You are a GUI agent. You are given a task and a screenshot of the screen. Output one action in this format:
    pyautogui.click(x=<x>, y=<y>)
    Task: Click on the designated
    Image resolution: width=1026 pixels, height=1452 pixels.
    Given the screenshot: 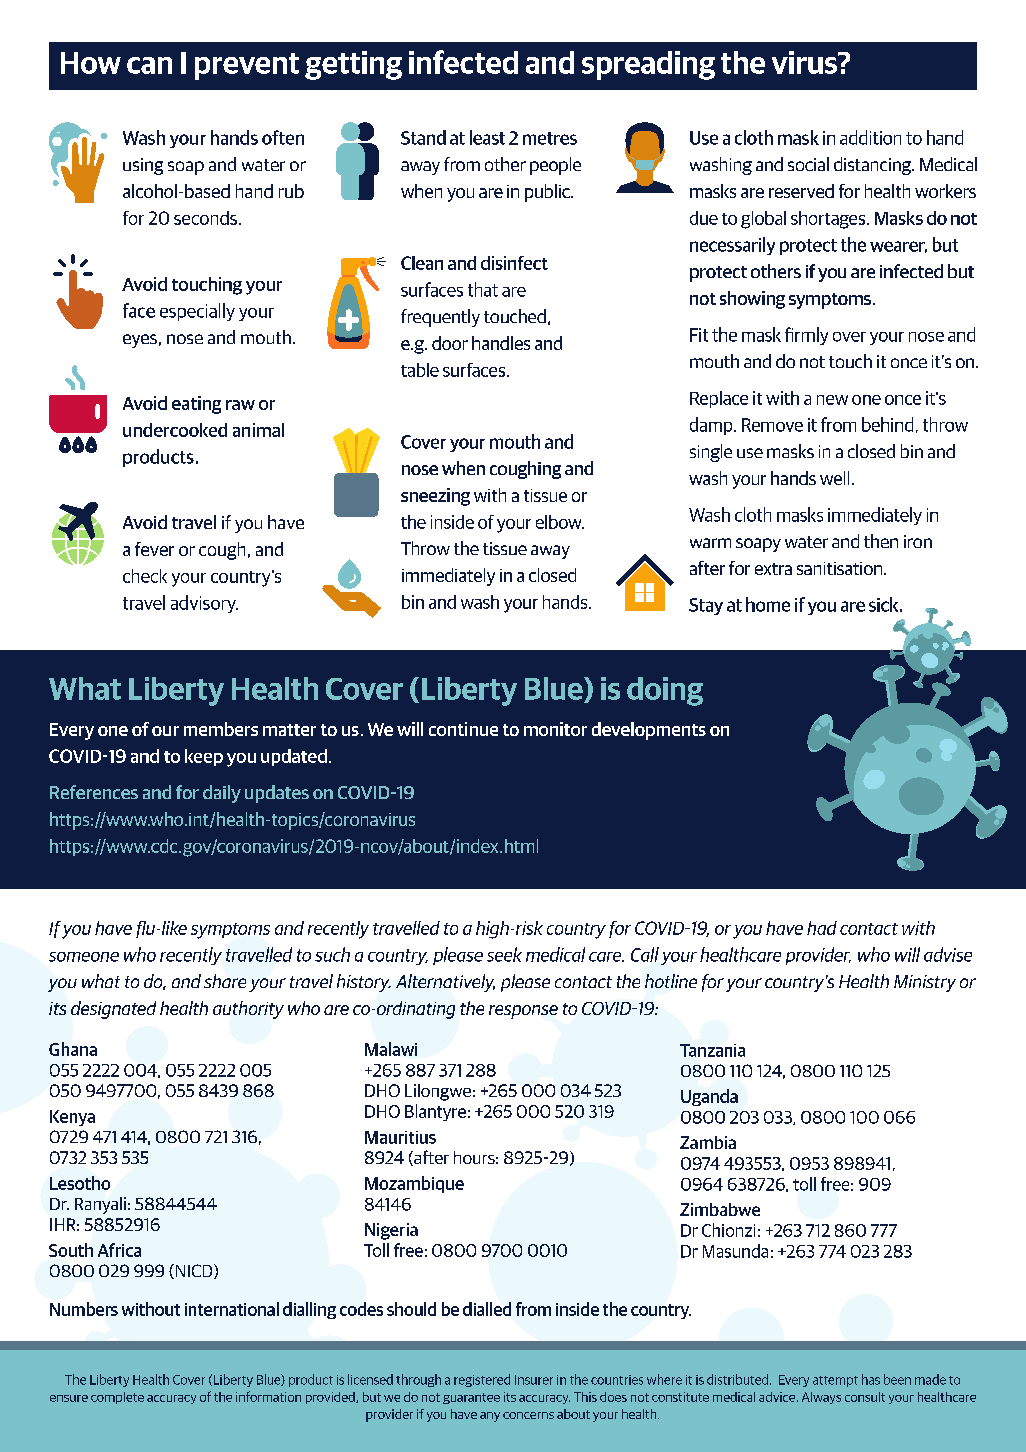 What is the action you would take?
    pyautogui.click(x=113, y=1010)
